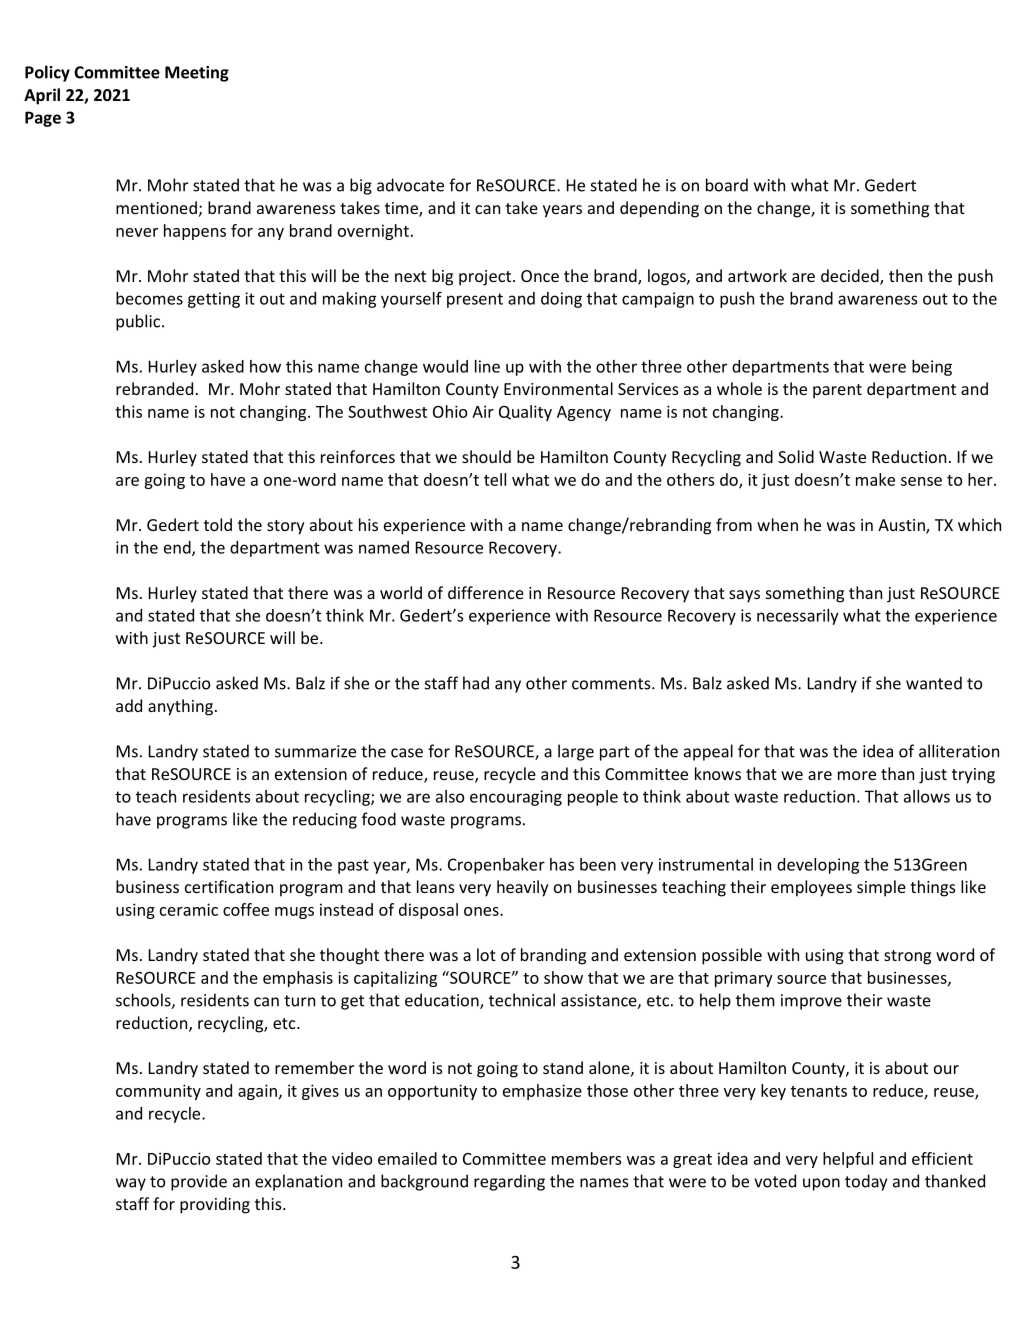 Image resolution: width=1031 pixels, height=1335 pixels. I want to click on way, so click(131, 1184).
